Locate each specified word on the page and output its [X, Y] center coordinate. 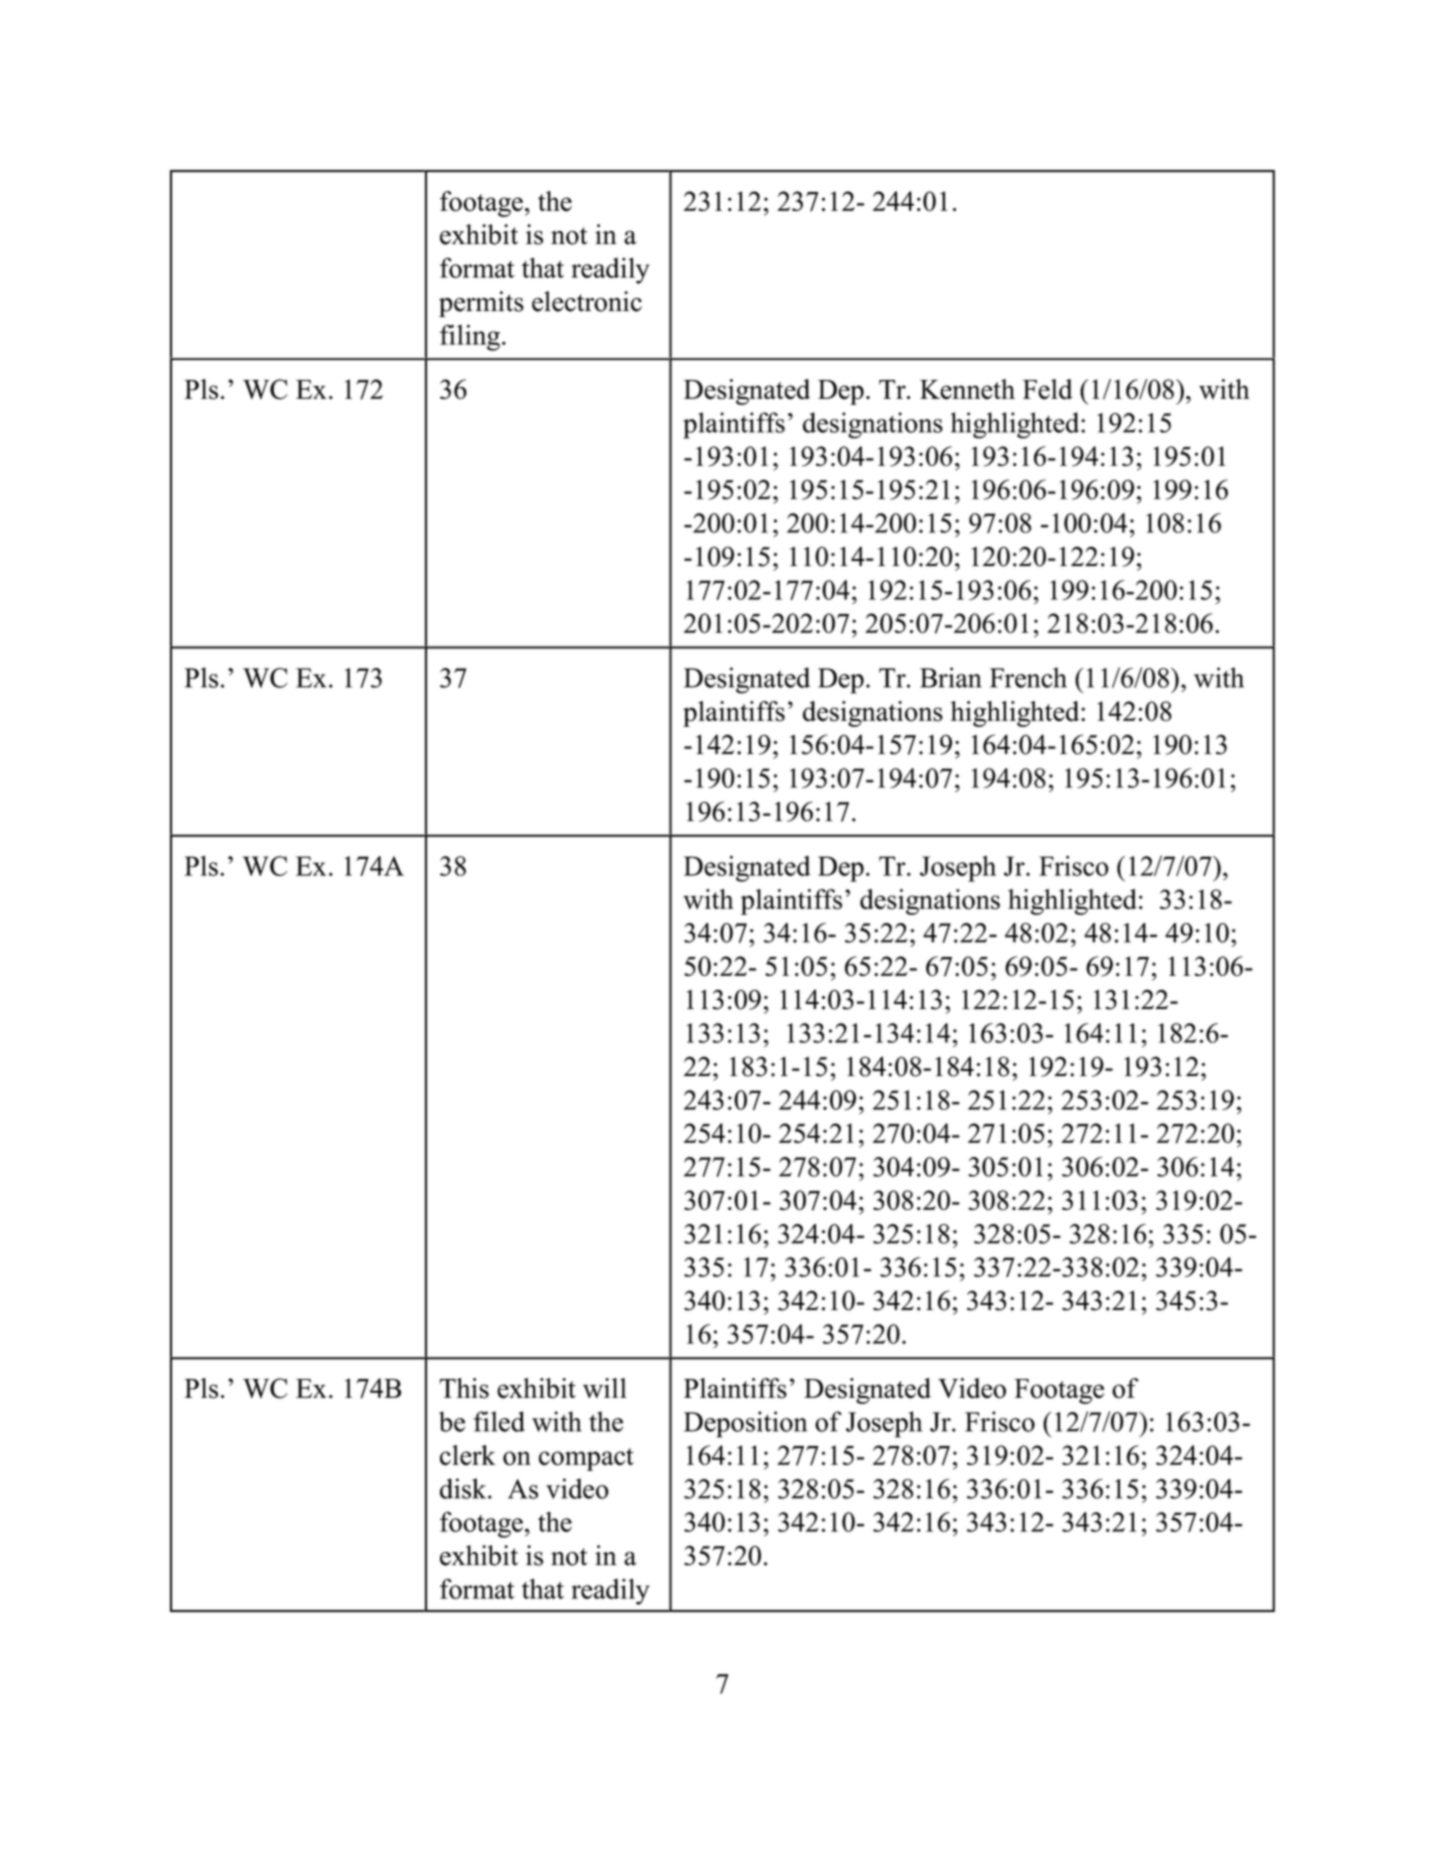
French [1028, 677]
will [605, 1388]
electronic [587, 301]
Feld [1047, 389]
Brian [951, 677]
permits [481, 304]
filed [499, 1421]
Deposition [745, 1424]
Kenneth [967, 389]
